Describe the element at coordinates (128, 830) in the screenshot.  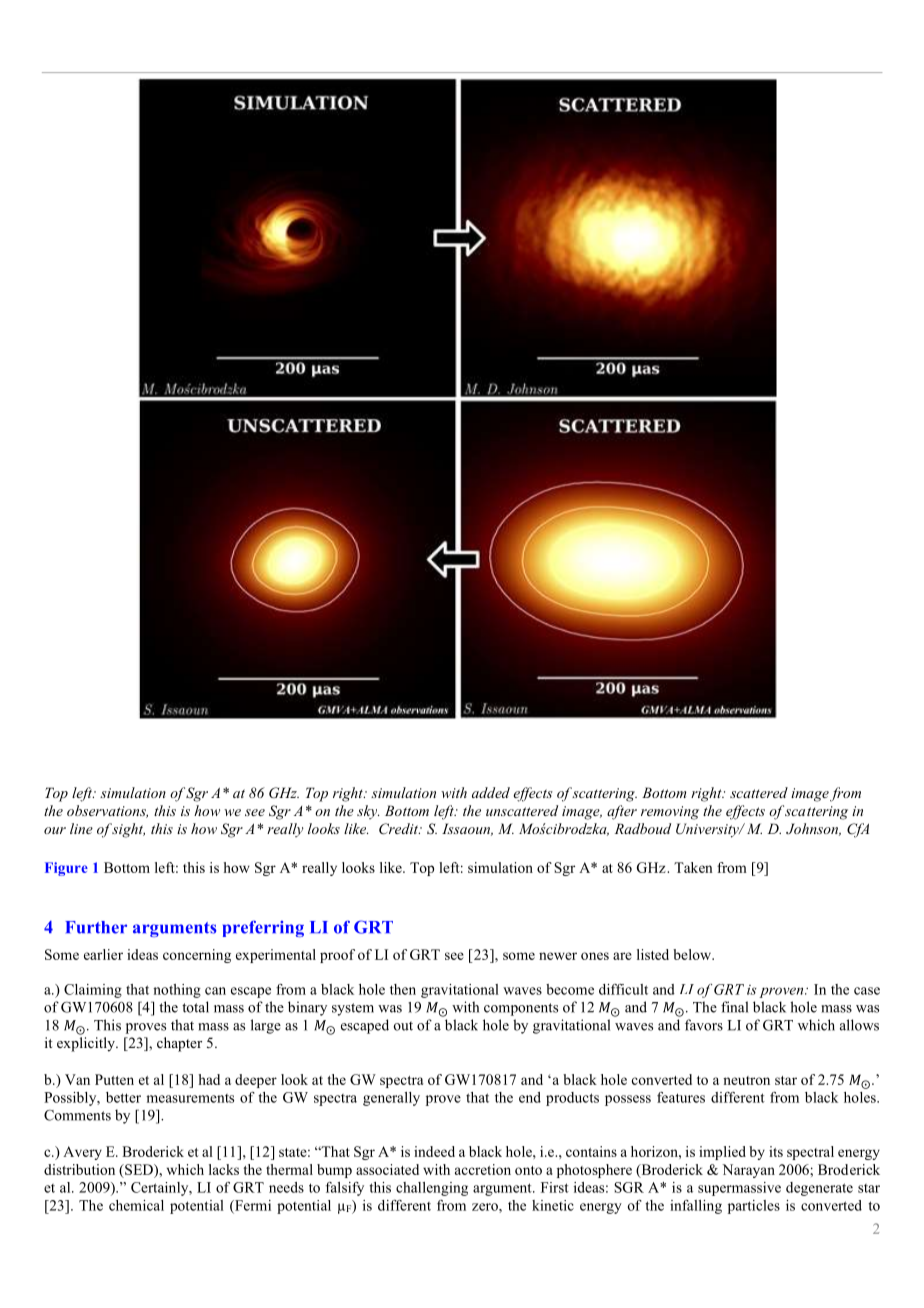
I see `sight` at that location.
